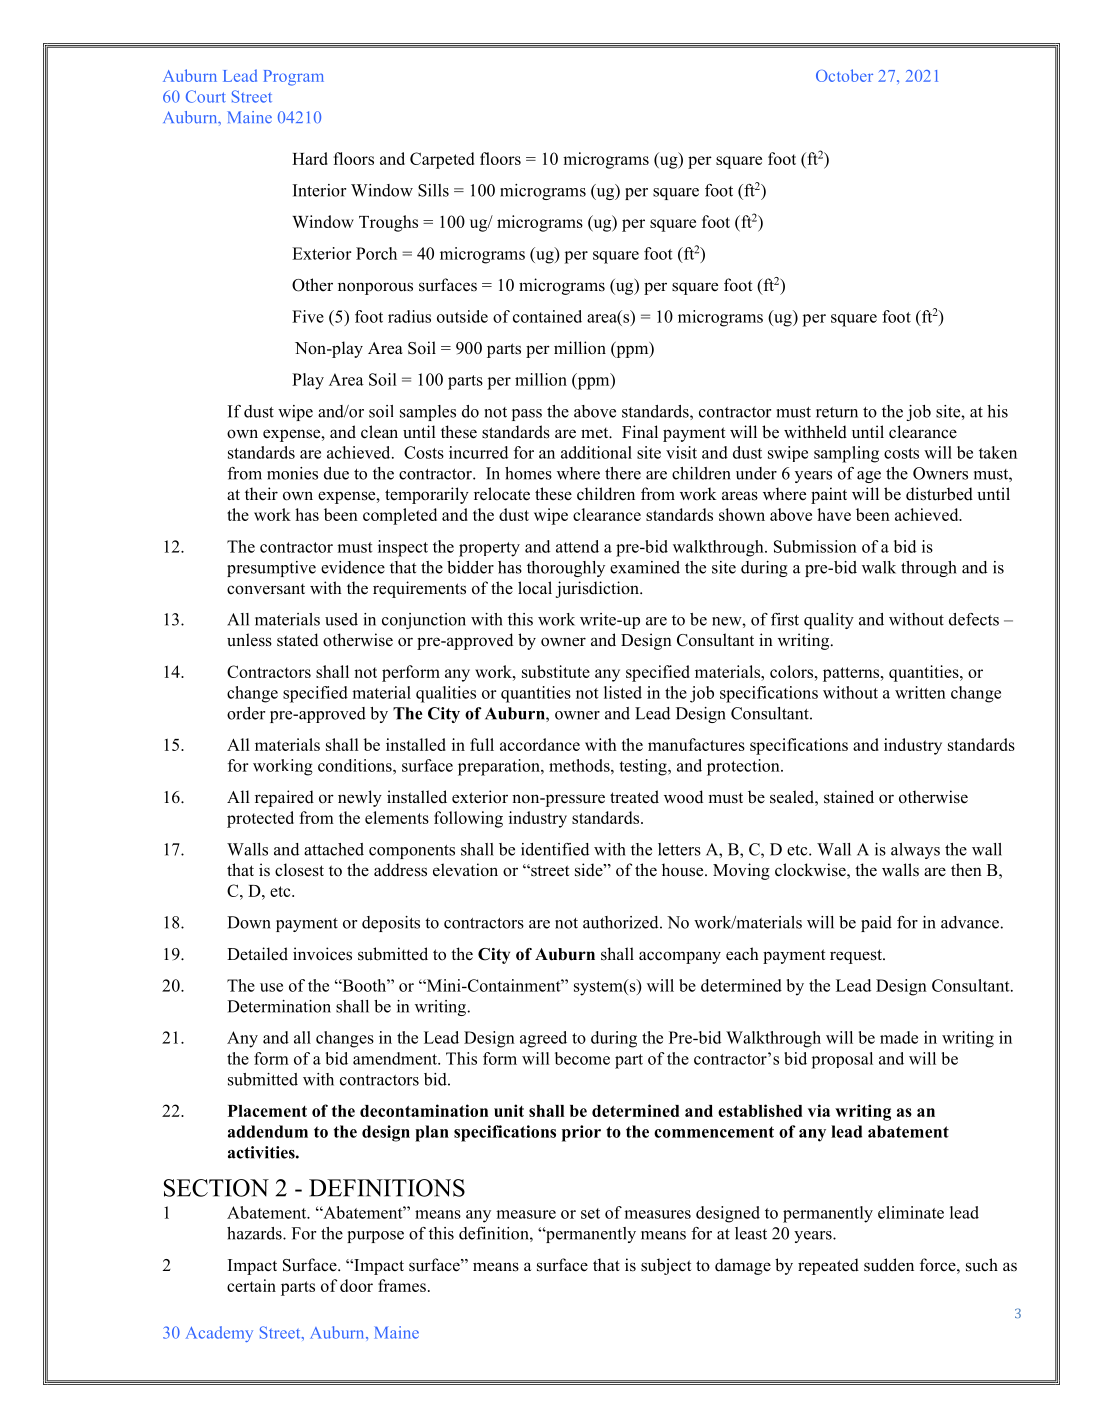 This document has width=1103, height=1428. What do you see at coordinates (294, 78) in the document?
I see `Program` at bounding box center [294, 78].
